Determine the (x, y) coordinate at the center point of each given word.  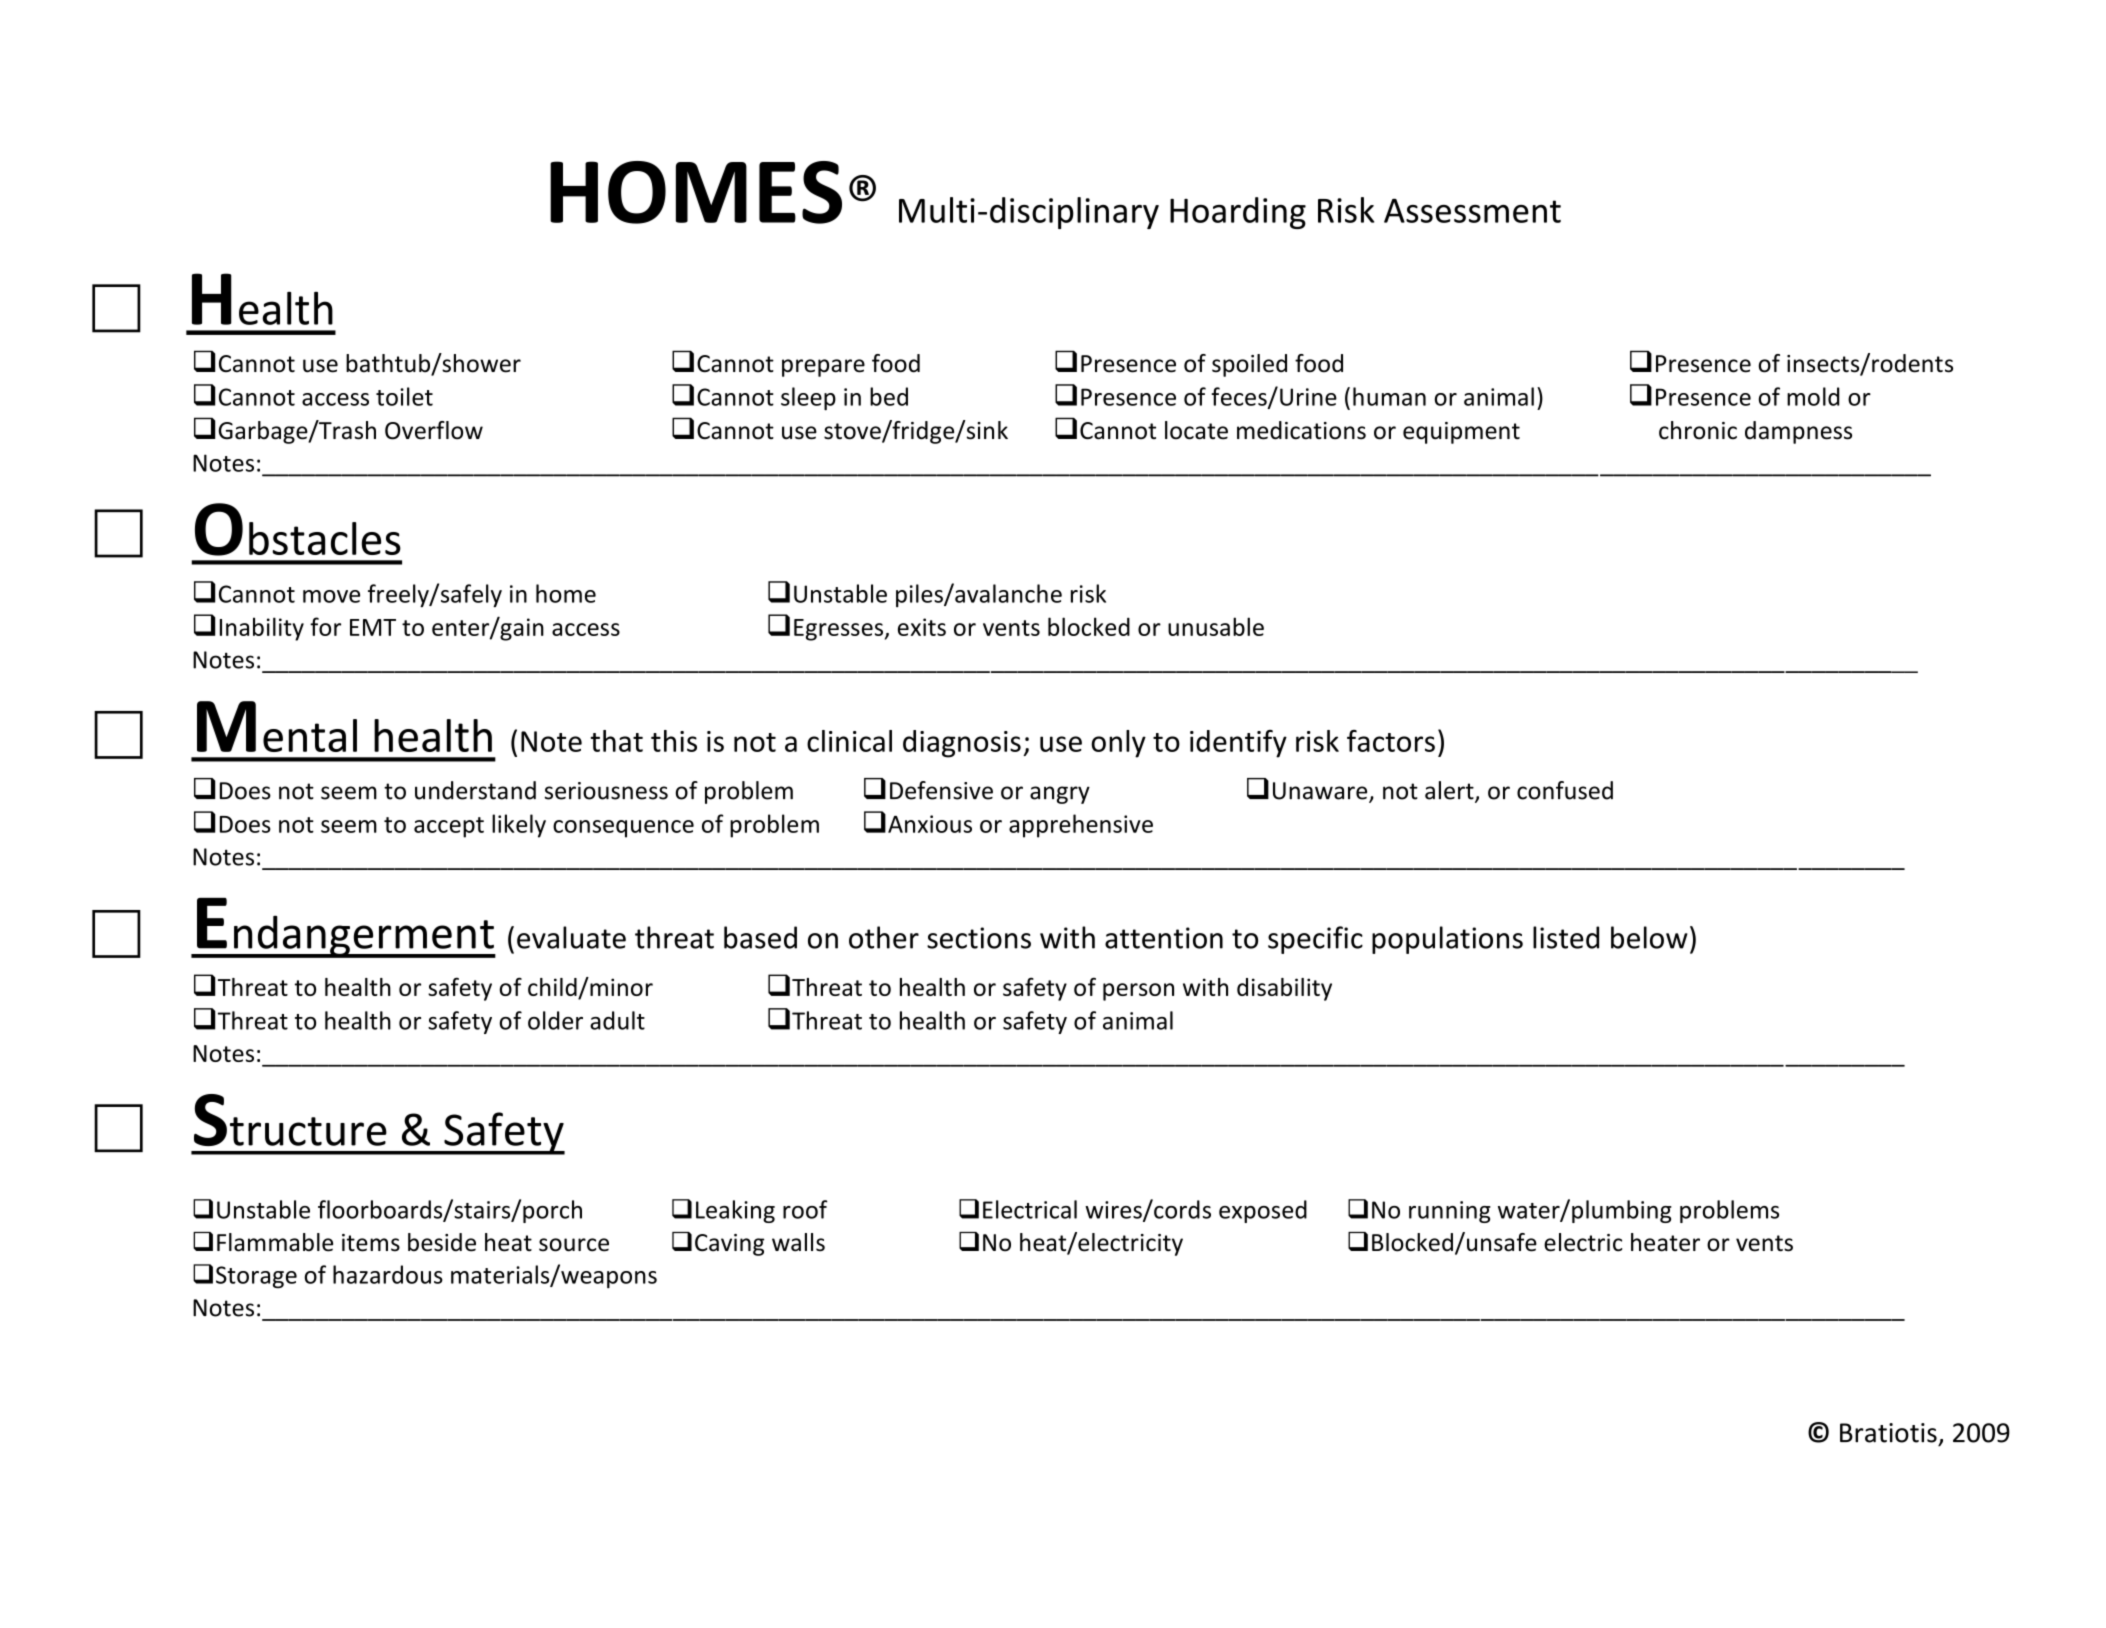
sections (979, 938)
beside (442, 1242)
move (331, 596)
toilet (404, 396)
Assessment (1472, 210)
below (1649, 937)
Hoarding (1238, 213)
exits (922, 627)
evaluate (571, 937)
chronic (1698, 430)
